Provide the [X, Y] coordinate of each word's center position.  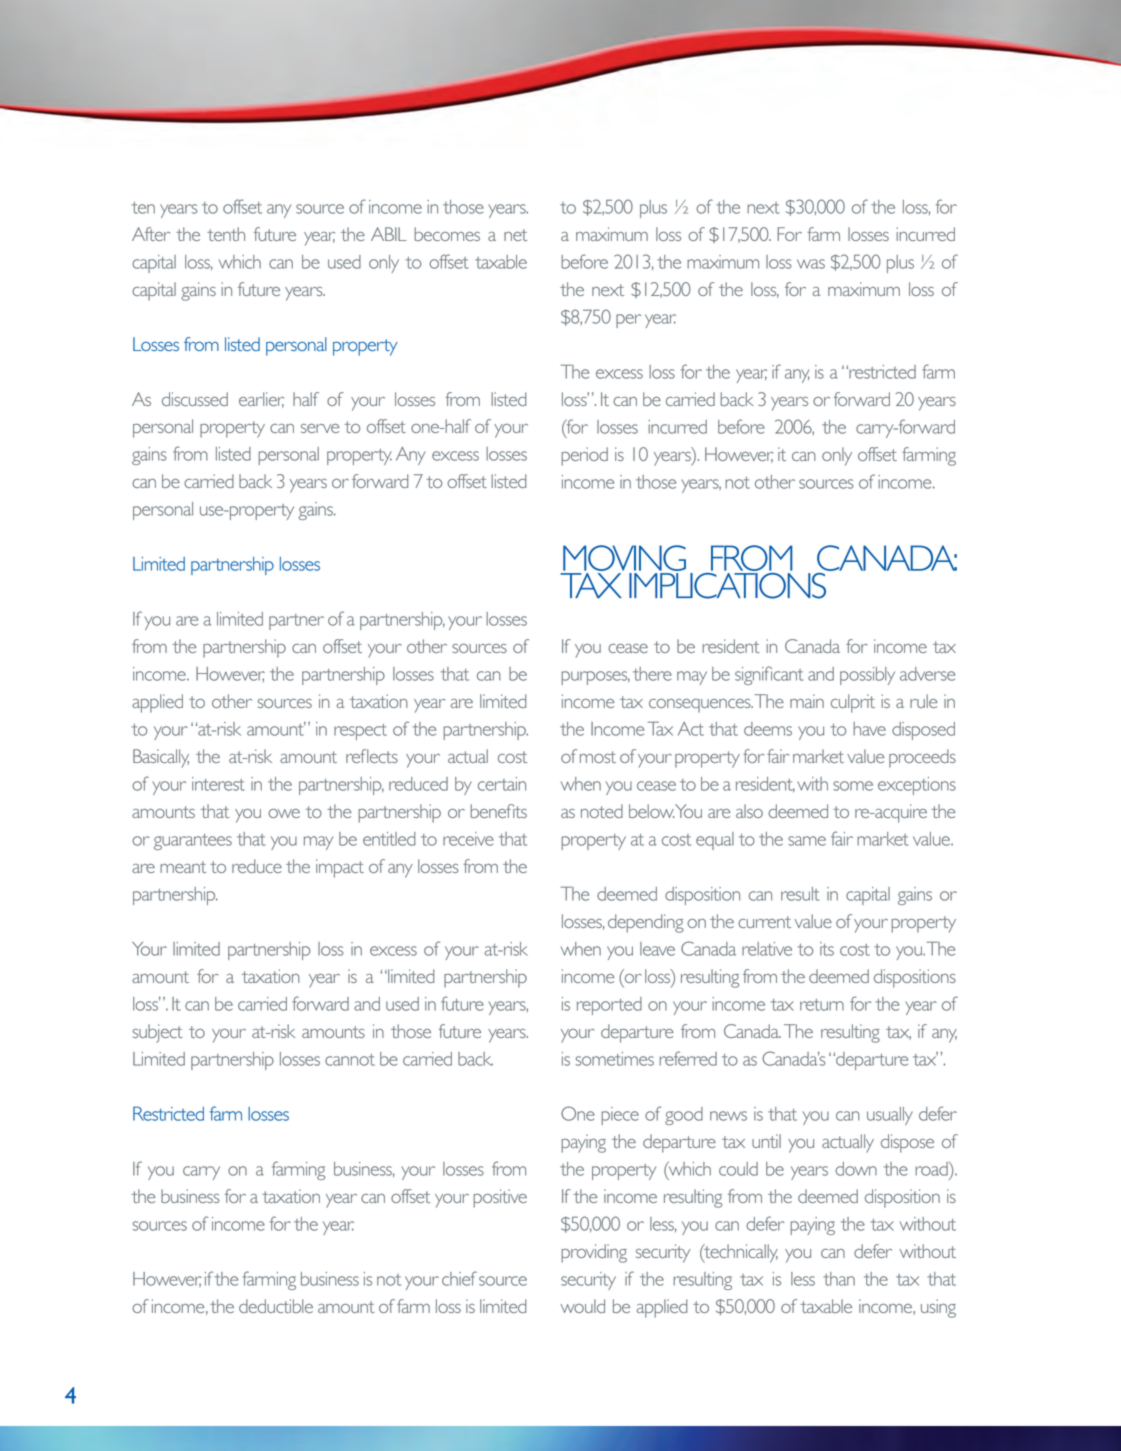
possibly [867, 676]
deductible [276, 1306]
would [582, 1306]
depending [646, 923]
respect [360, 732]
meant [183, 867]
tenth [226, 234]
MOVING [624, 558]
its [827, 949]
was [811, 264]
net [515, 235]
